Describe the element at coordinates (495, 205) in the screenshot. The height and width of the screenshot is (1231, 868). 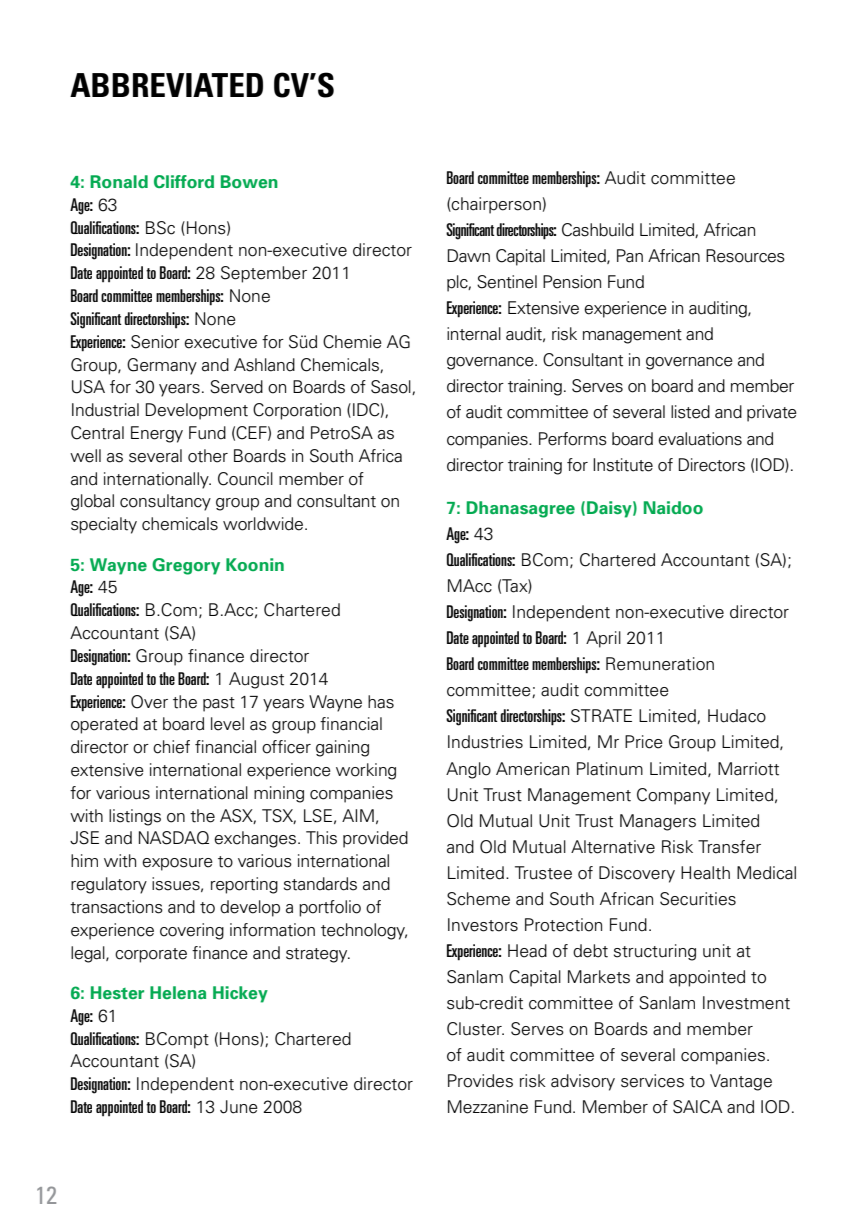
I see `chairperson` at that location.
